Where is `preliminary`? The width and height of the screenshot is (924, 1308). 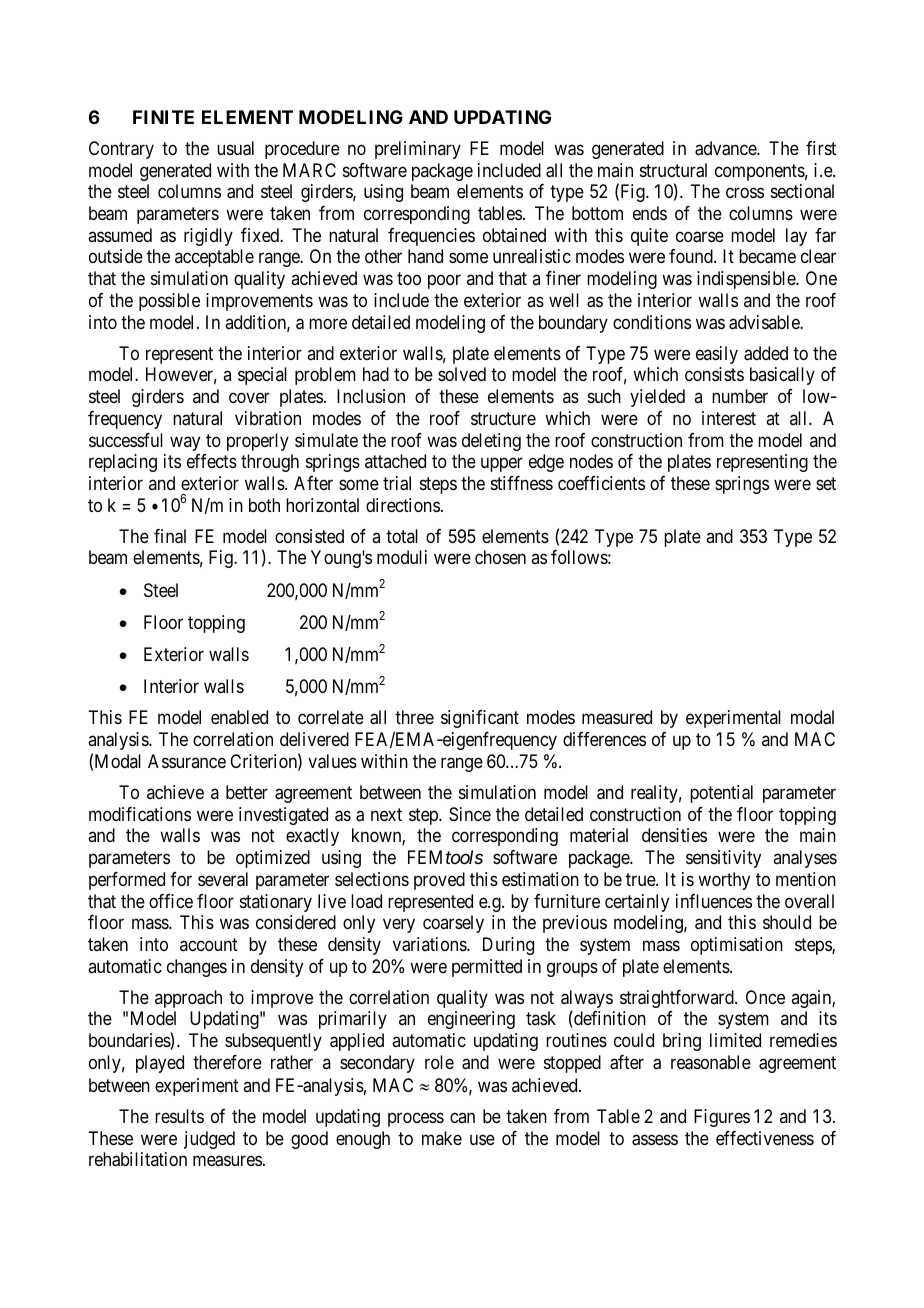
preliminary is located at coordinates (418, 150).
